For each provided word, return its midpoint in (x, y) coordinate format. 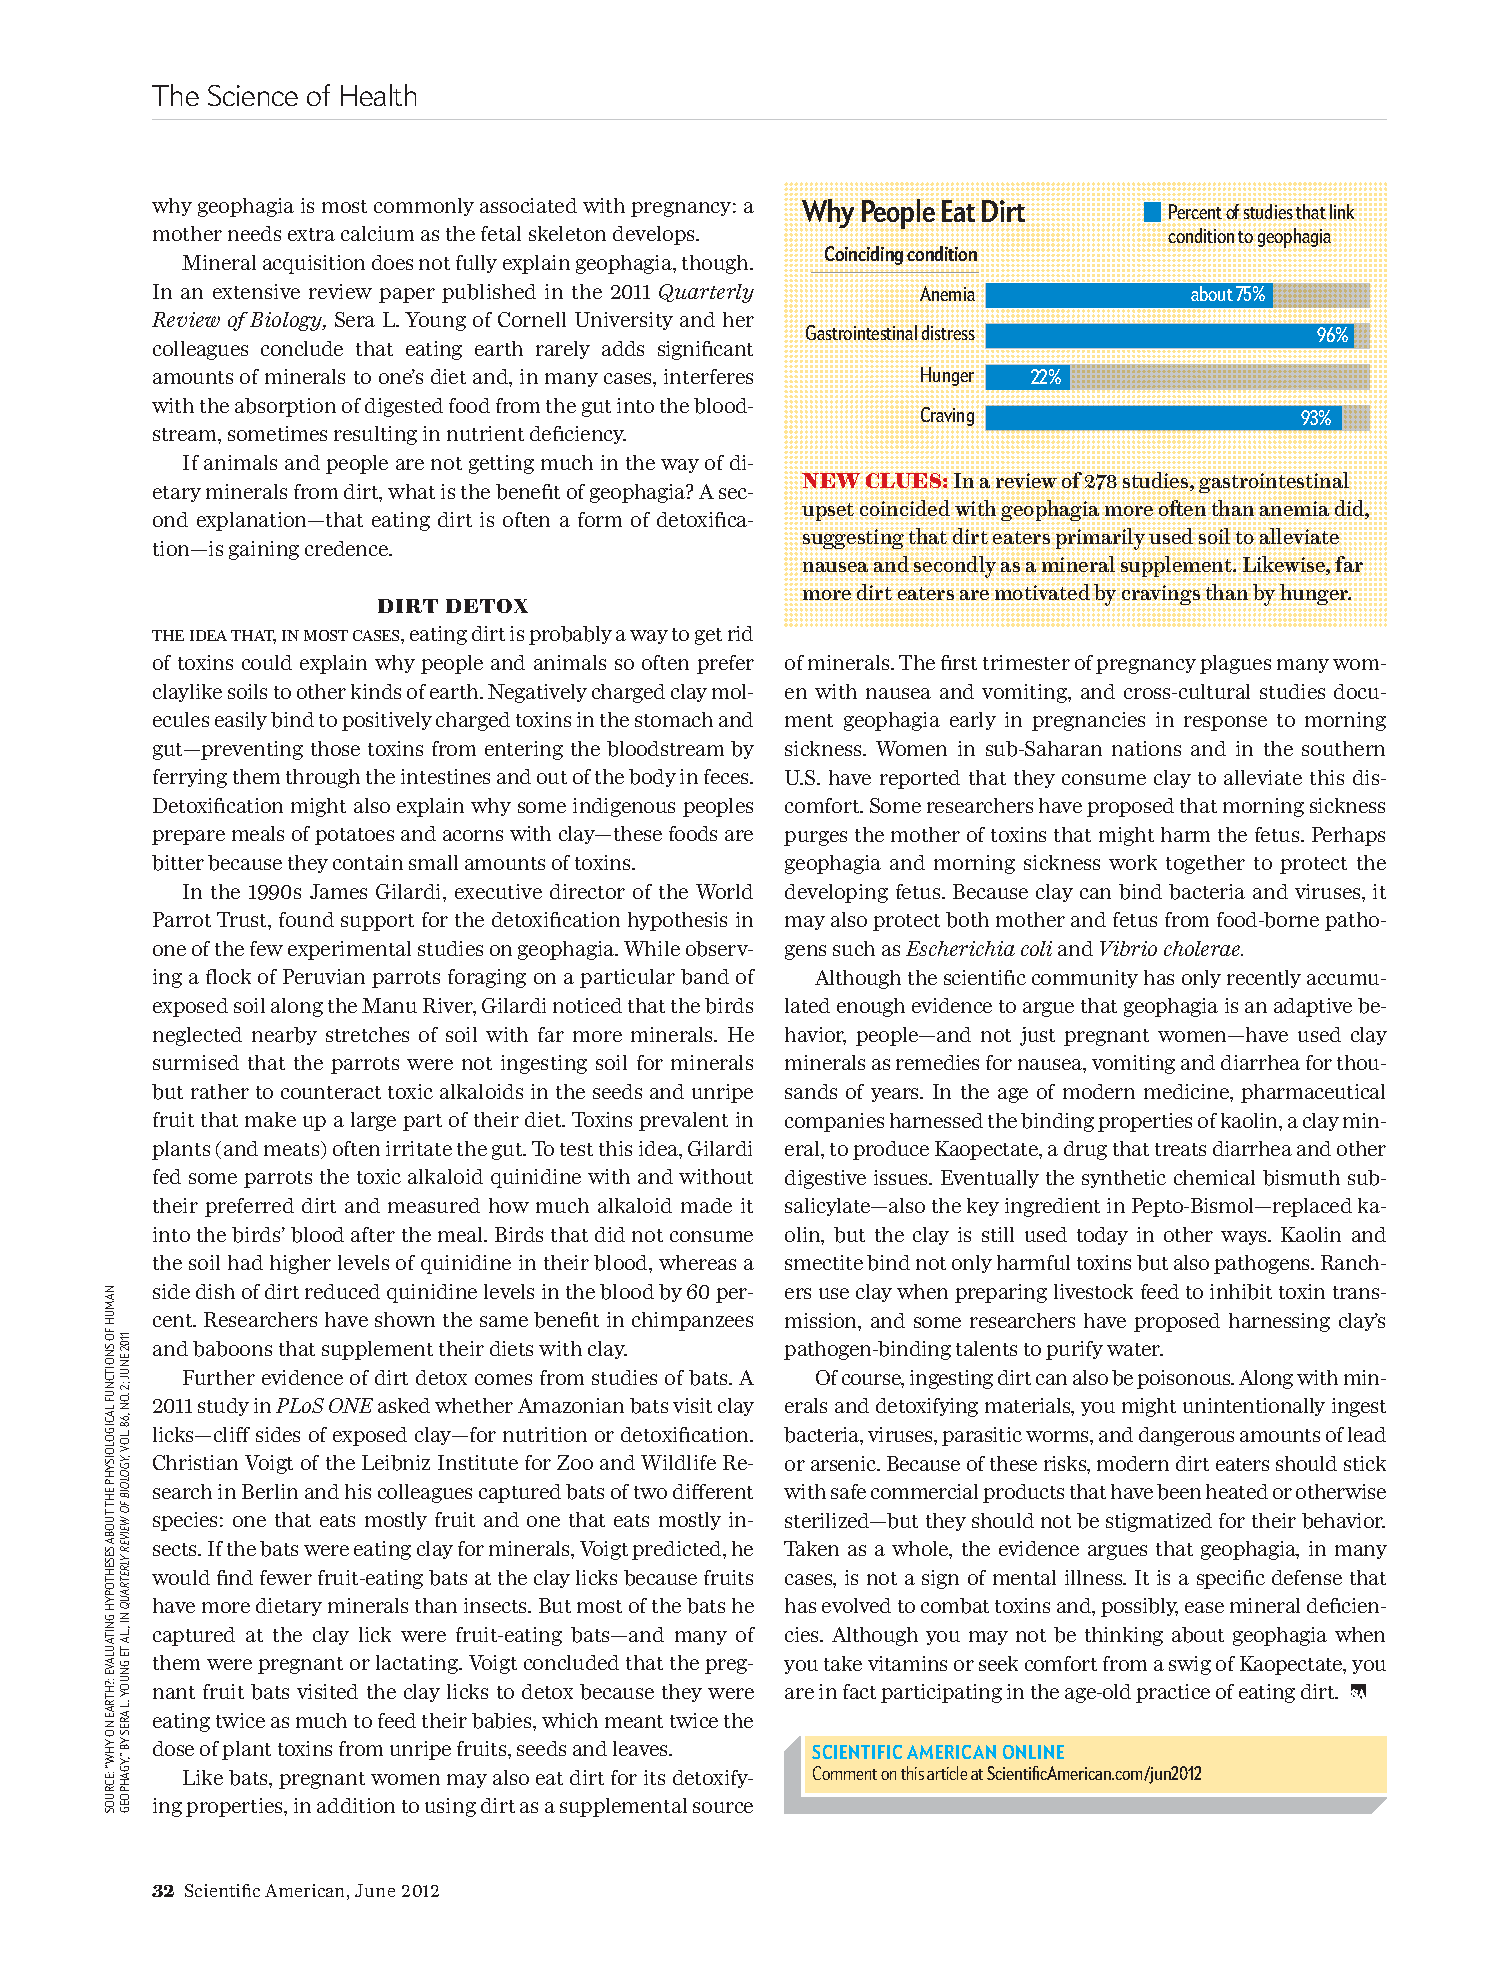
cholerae (1203, 948)
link (1342, 211)
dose (173, 1748)
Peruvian (324, 976)
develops (655, 235)
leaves (642, 1748)
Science (253, 95)
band (705, 977)
